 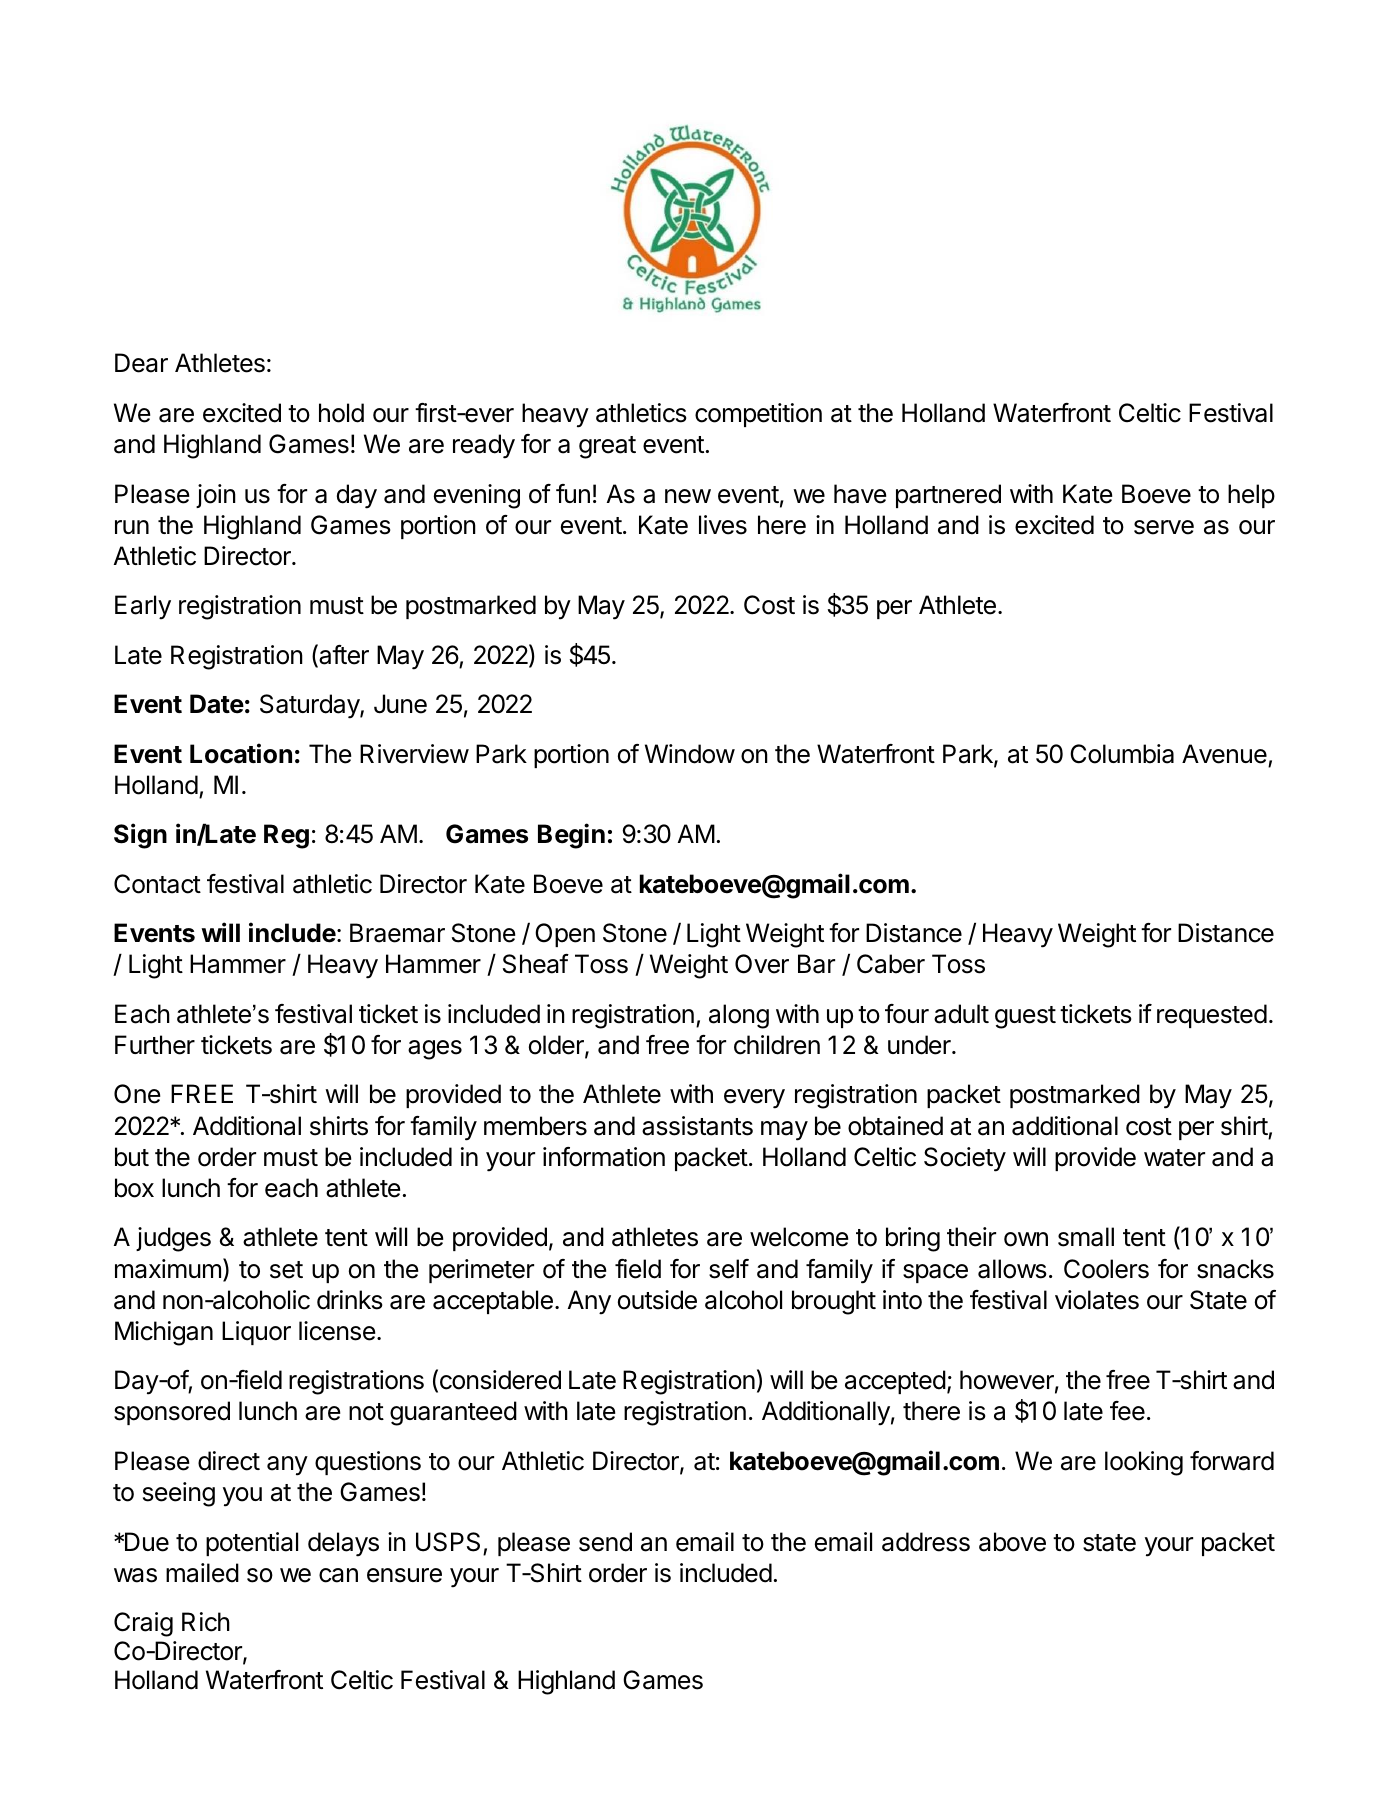 I want to click on outside, so click(x=657, y=1300).
